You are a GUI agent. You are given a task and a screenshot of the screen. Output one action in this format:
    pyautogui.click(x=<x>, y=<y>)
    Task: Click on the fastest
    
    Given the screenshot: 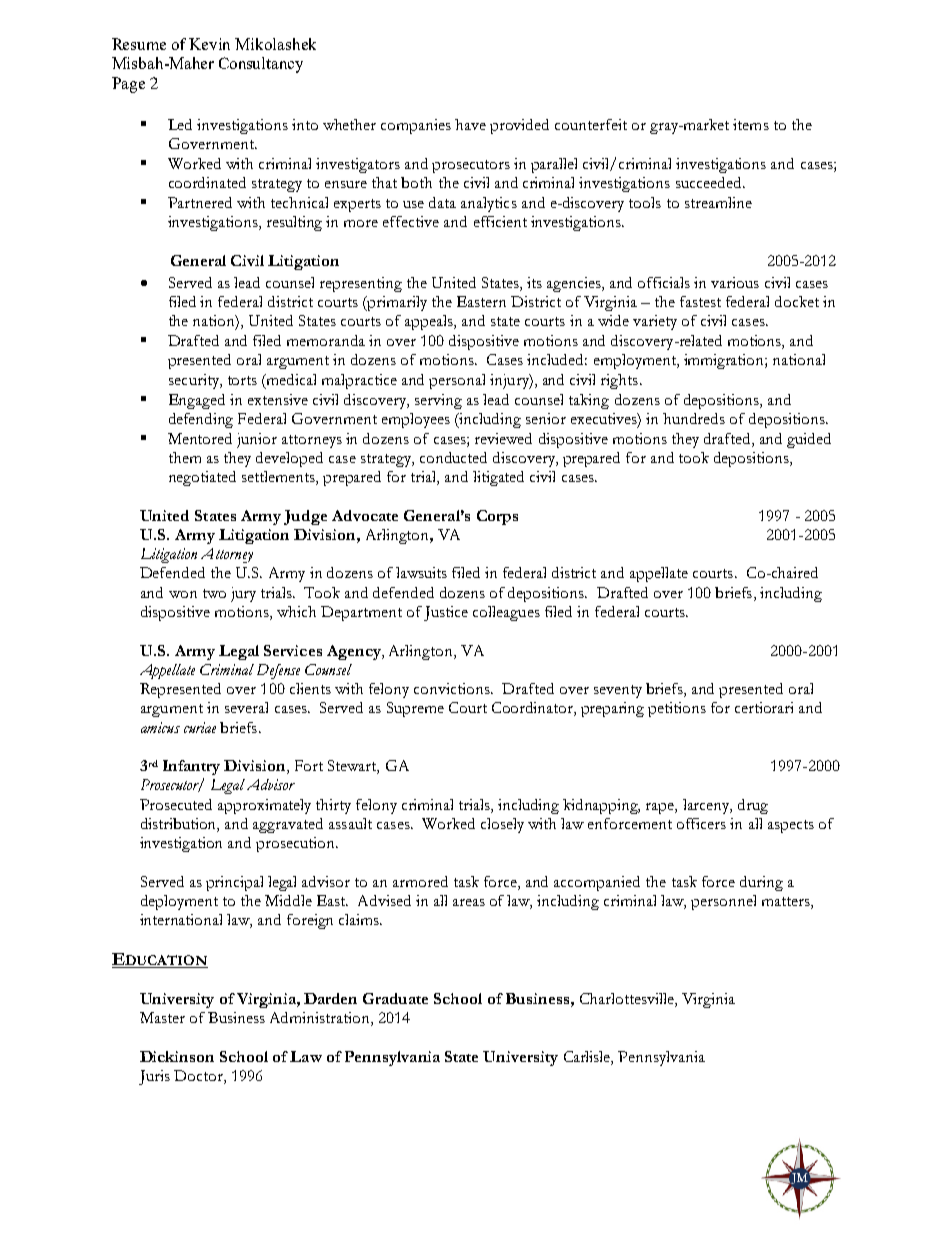 What is the action you would take?
    pyautogui.click(x=700, y=301)
